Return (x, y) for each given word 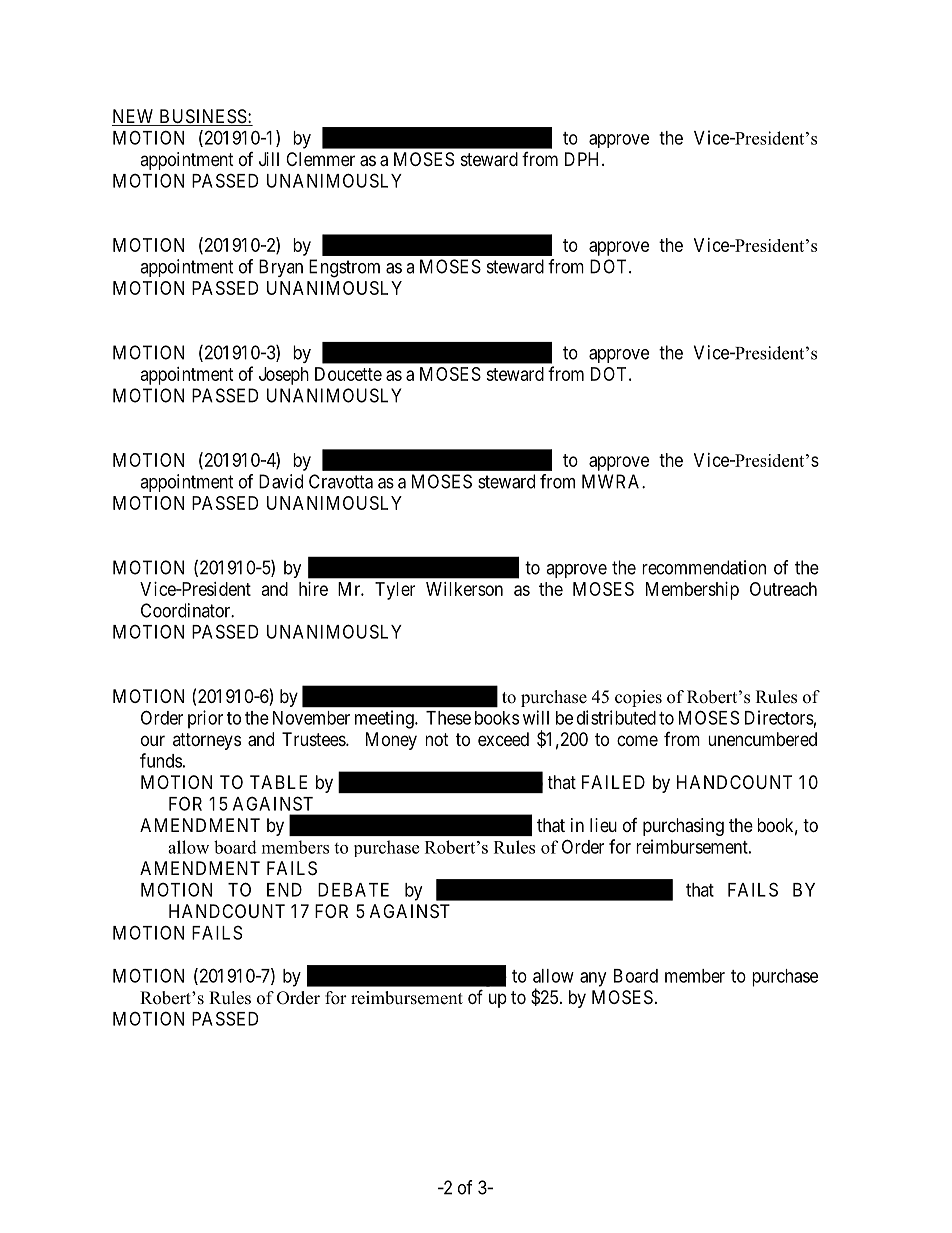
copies (638, 698)
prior (205, 719)
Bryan (281, 268)
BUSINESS (202, 117)
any (593, 979)
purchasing (683, 827)
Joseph (284, 376)
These (448, 718)
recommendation (704, 567)
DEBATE (353, 890)
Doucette (348, 374)
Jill (269, 159)
